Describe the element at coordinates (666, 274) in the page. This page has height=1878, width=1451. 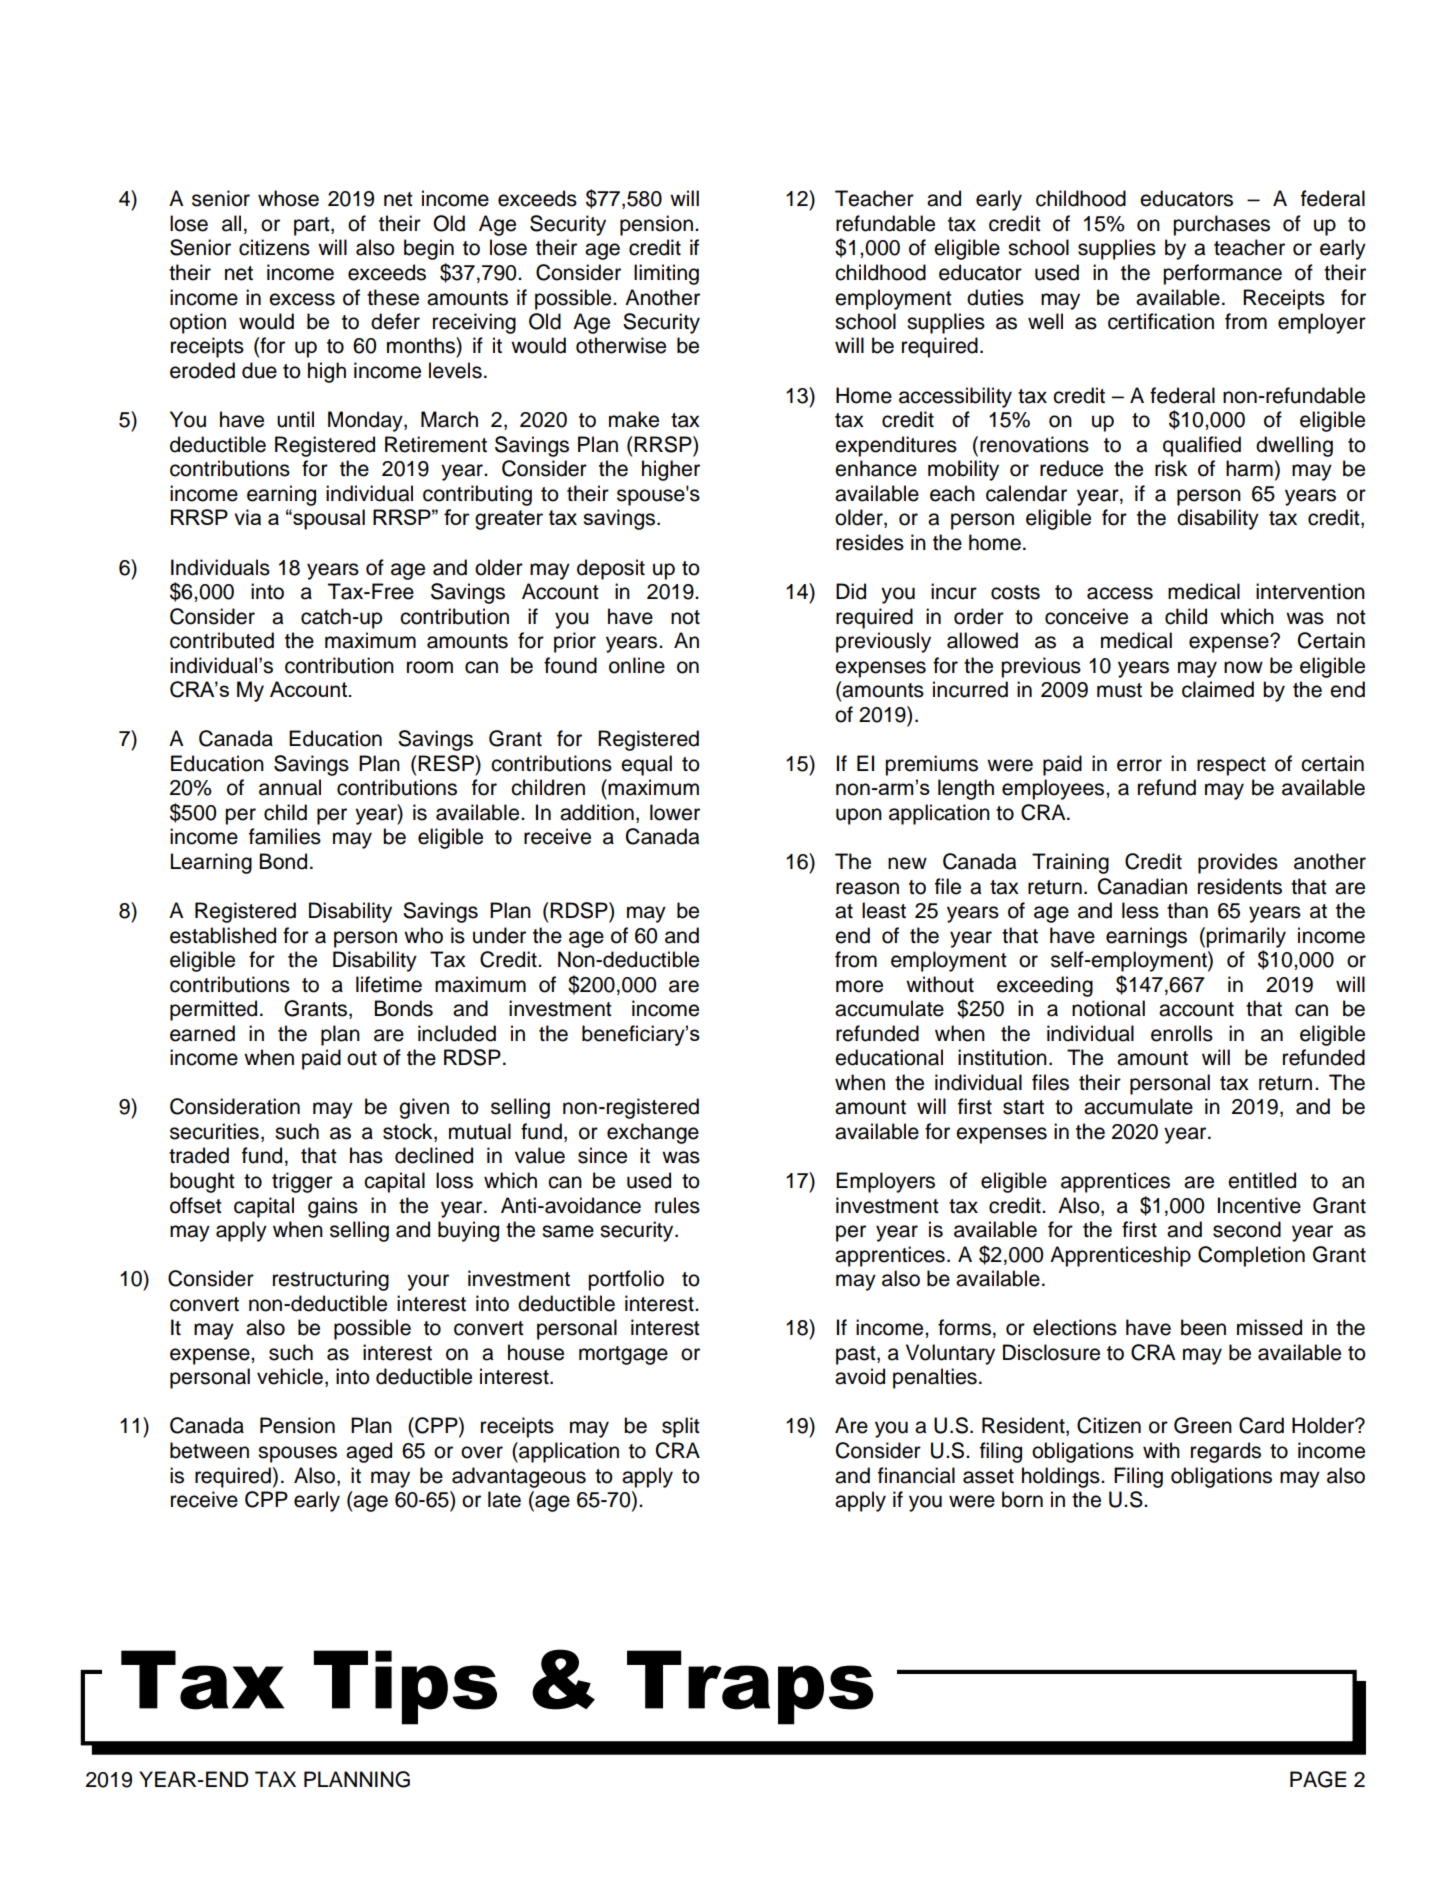
I see `limiting` at that location.
